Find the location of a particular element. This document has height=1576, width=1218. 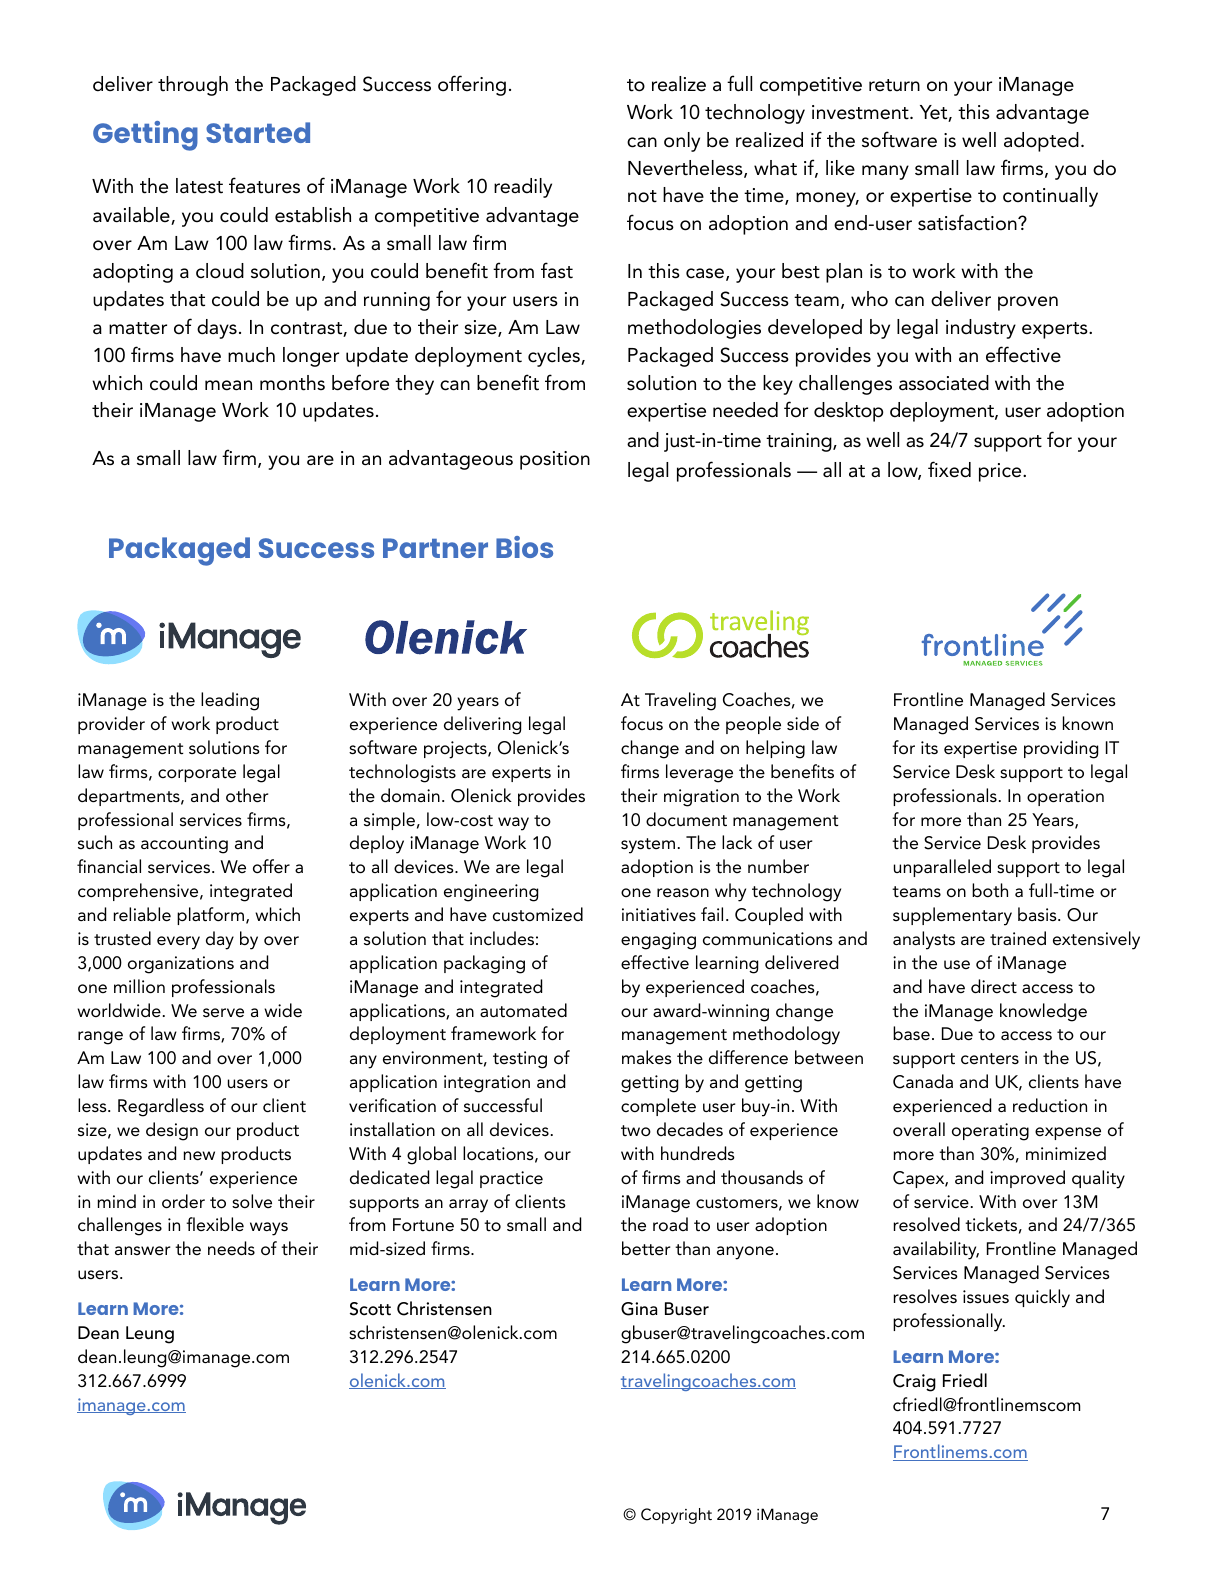

new is located at coordinates (199, 1156).
